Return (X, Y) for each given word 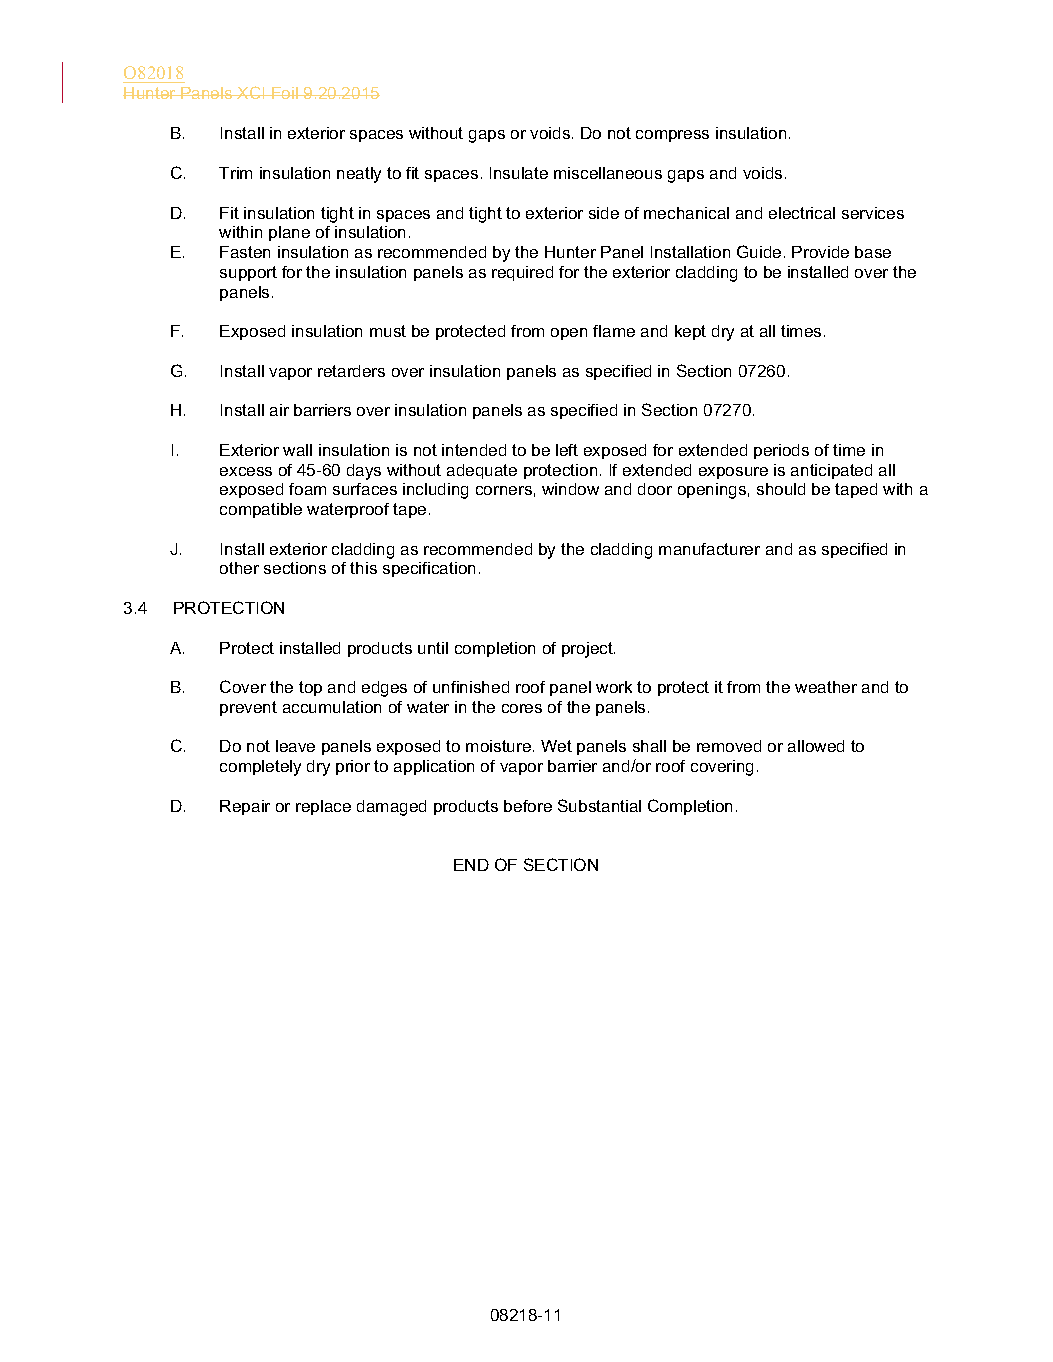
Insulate (519, 173)
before (528, 806)
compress (672, 136)
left (567, 450)
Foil (285, 93)
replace (323, 807)
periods (781, 451)
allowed (816, 746)
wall (297, 450)
